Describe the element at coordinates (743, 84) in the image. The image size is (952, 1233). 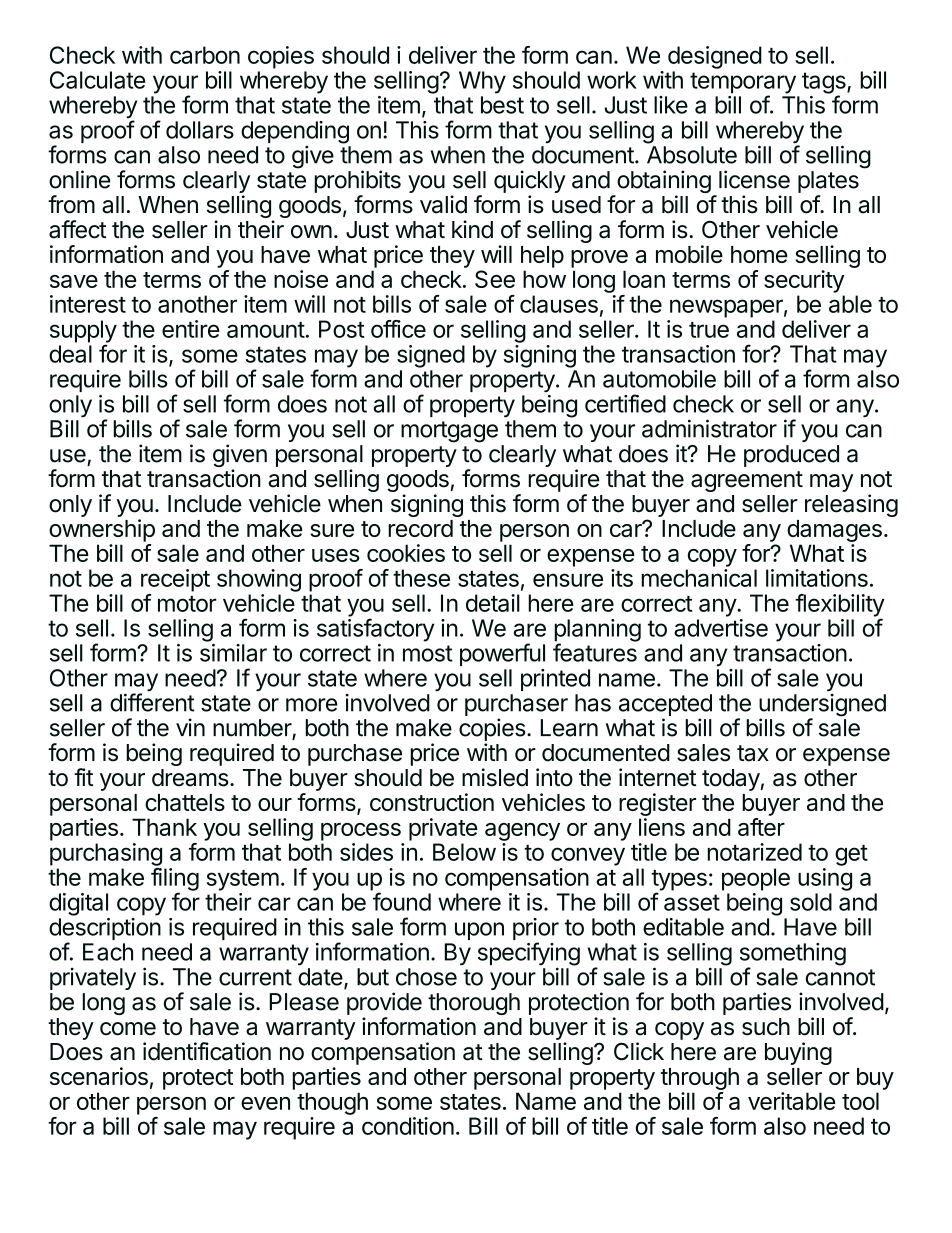
I see `temporary` at that location.
